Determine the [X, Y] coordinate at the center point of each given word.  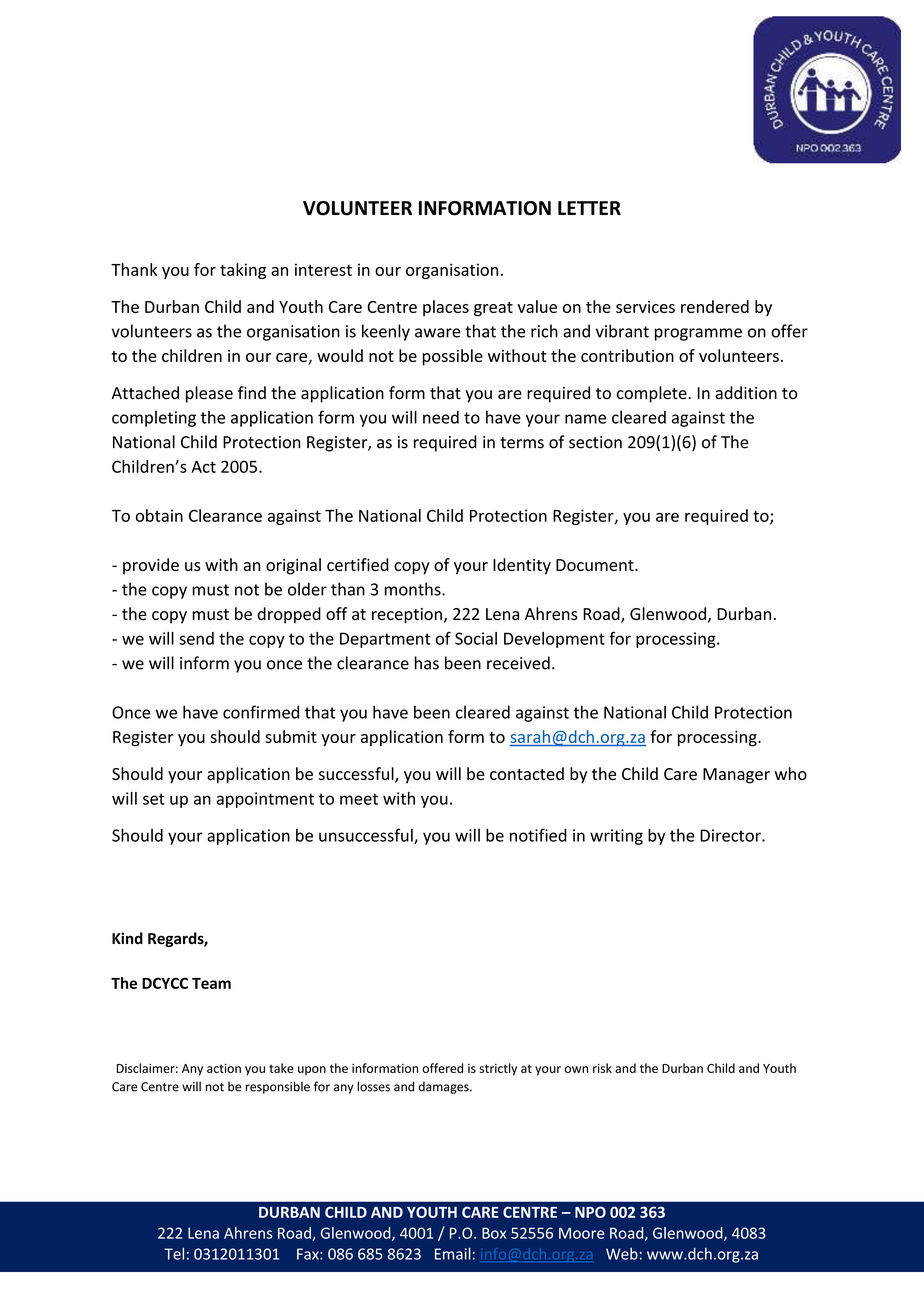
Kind [127, 938]
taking [243, 271]
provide [151, 566]
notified [538, 835]
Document [596, 565]
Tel [174, 1254]
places [446, 308]
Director [731, 835]
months [414, 589]
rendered [715, 306]
